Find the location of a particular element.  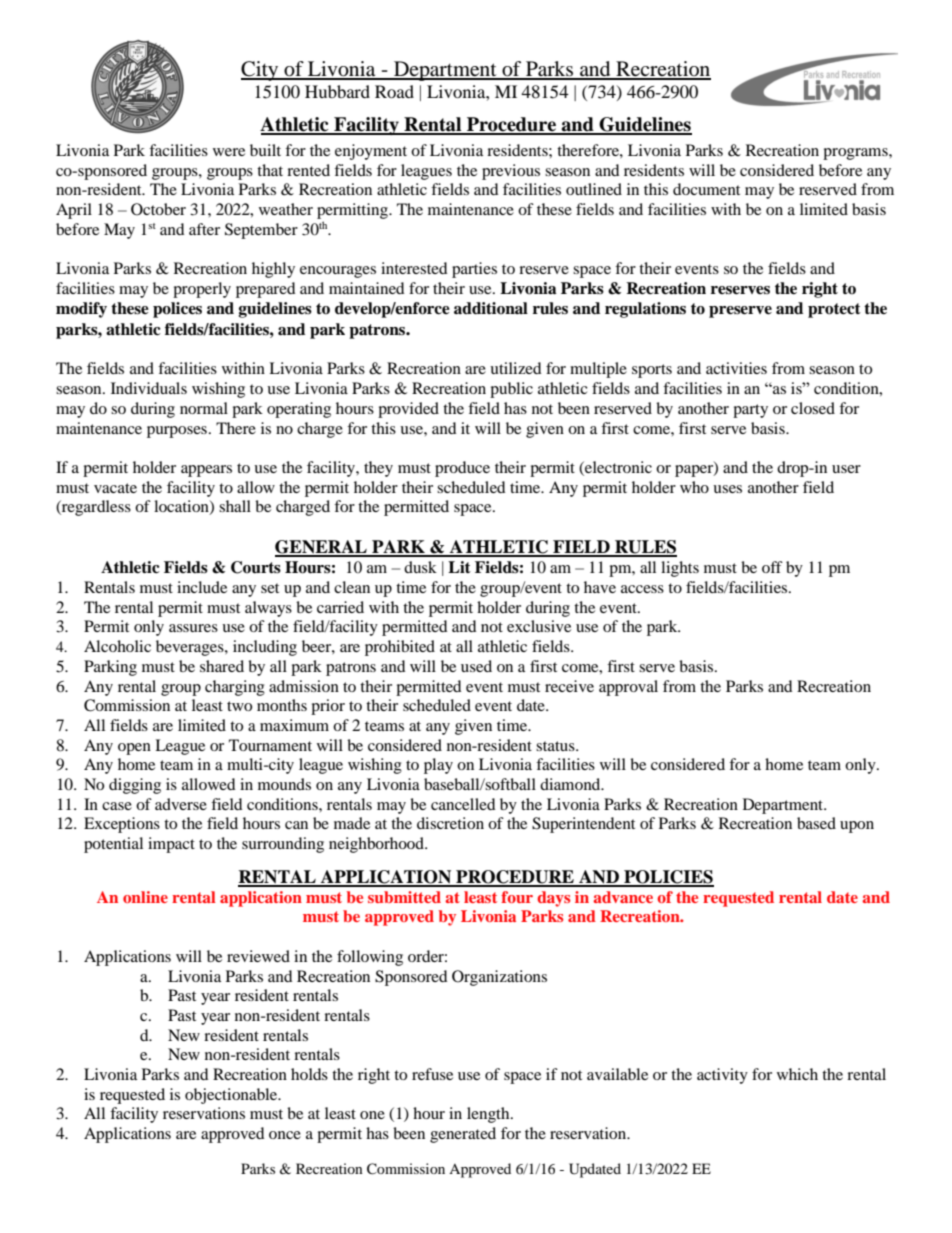

purposes is located at coordinates (177, 432).
